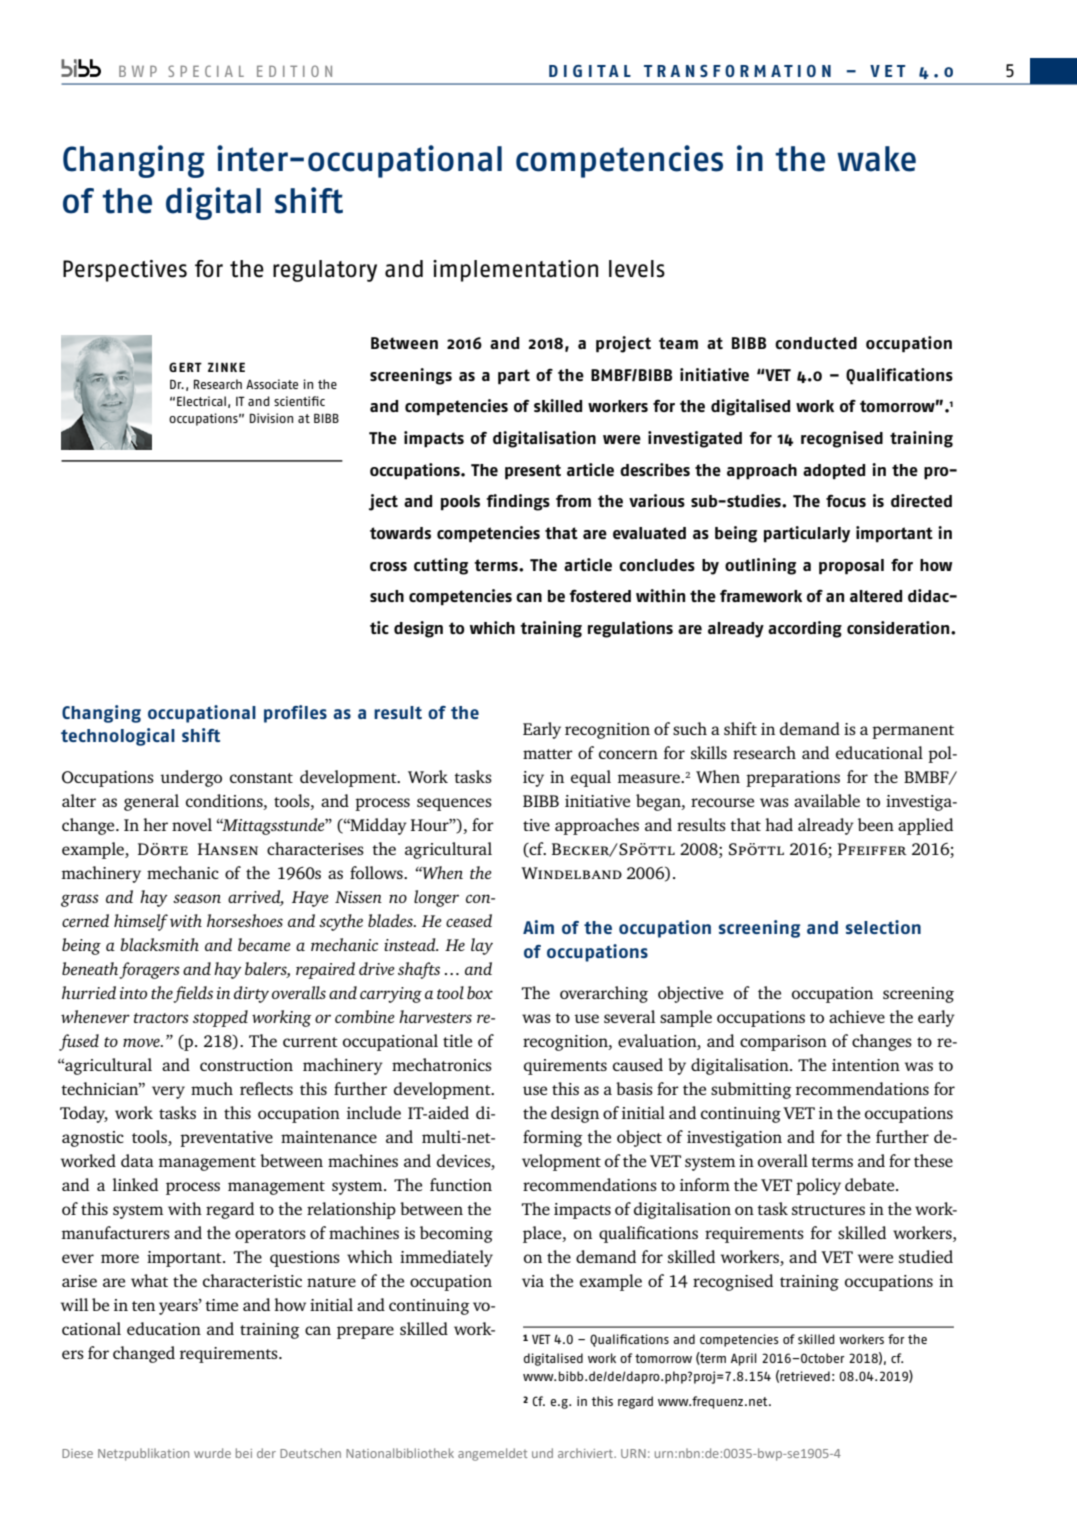 This page has height=1523, width=1077. What do you see at coordinates (533, 472) in the page?
I see `present` at bounding box center [533, 472].
